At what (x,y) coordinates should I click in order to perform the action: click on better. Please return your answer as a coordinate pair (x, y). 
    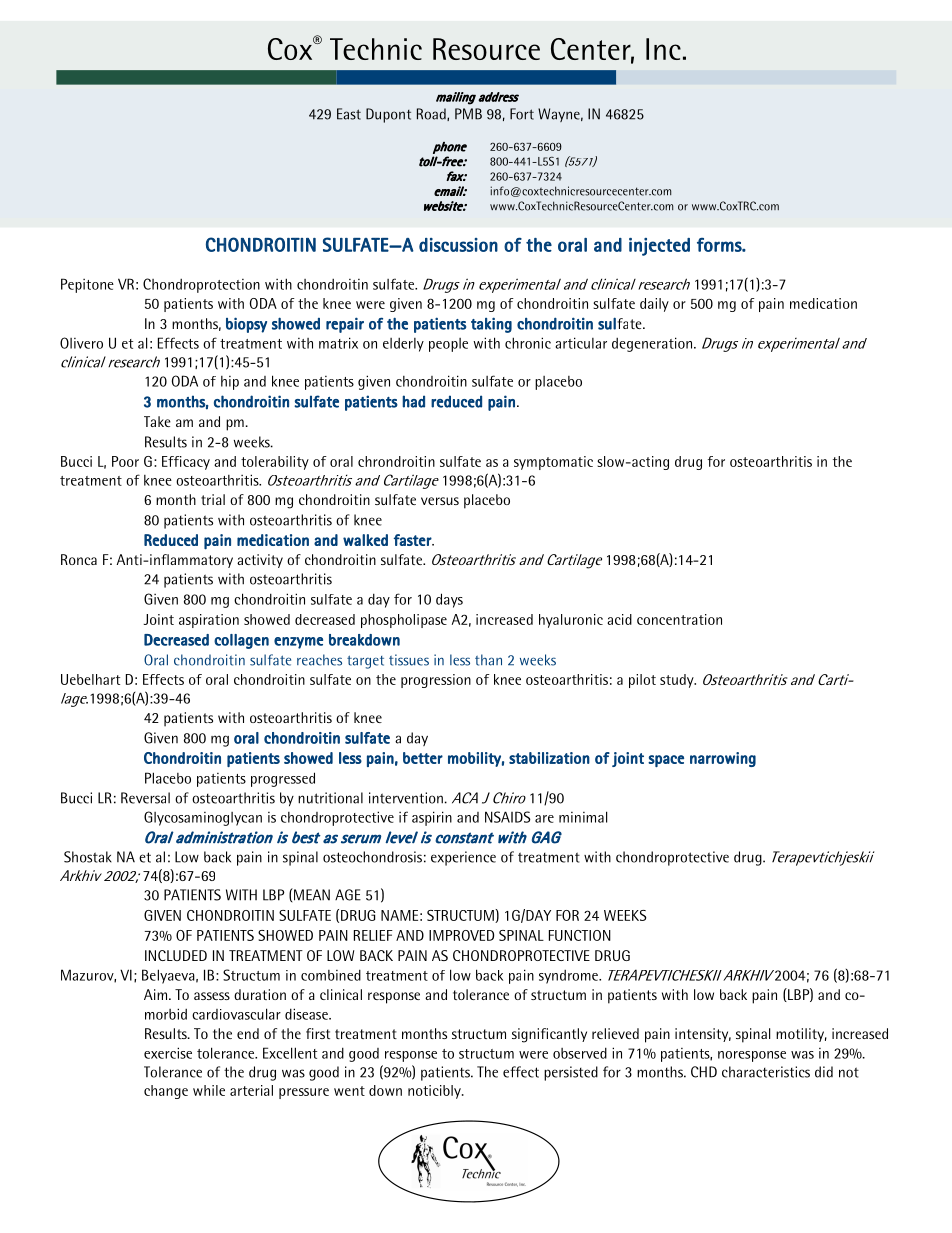
    Looking at the image, I should click on (423, 758).
